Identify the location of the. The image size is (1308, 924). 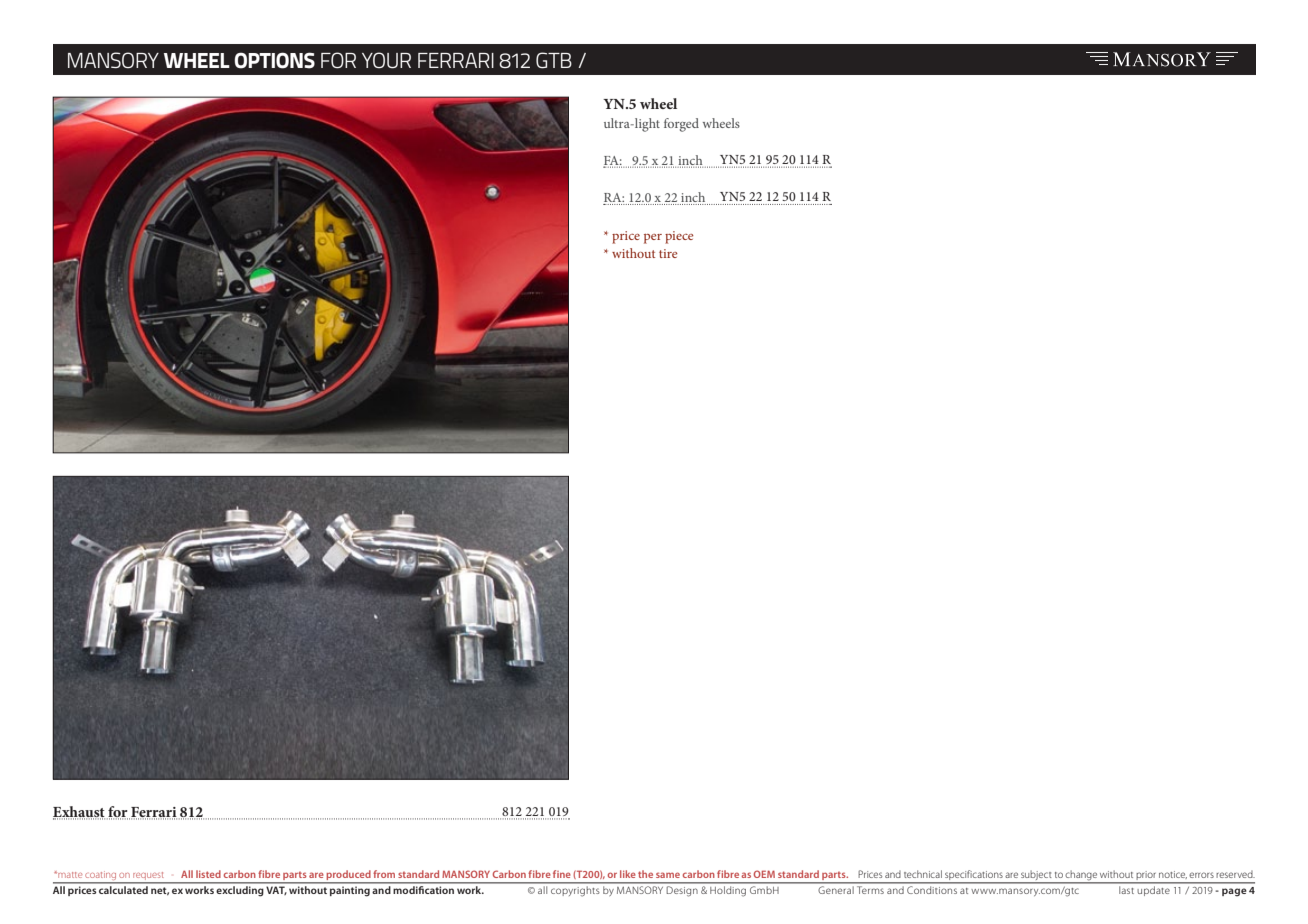
(645, 874).
